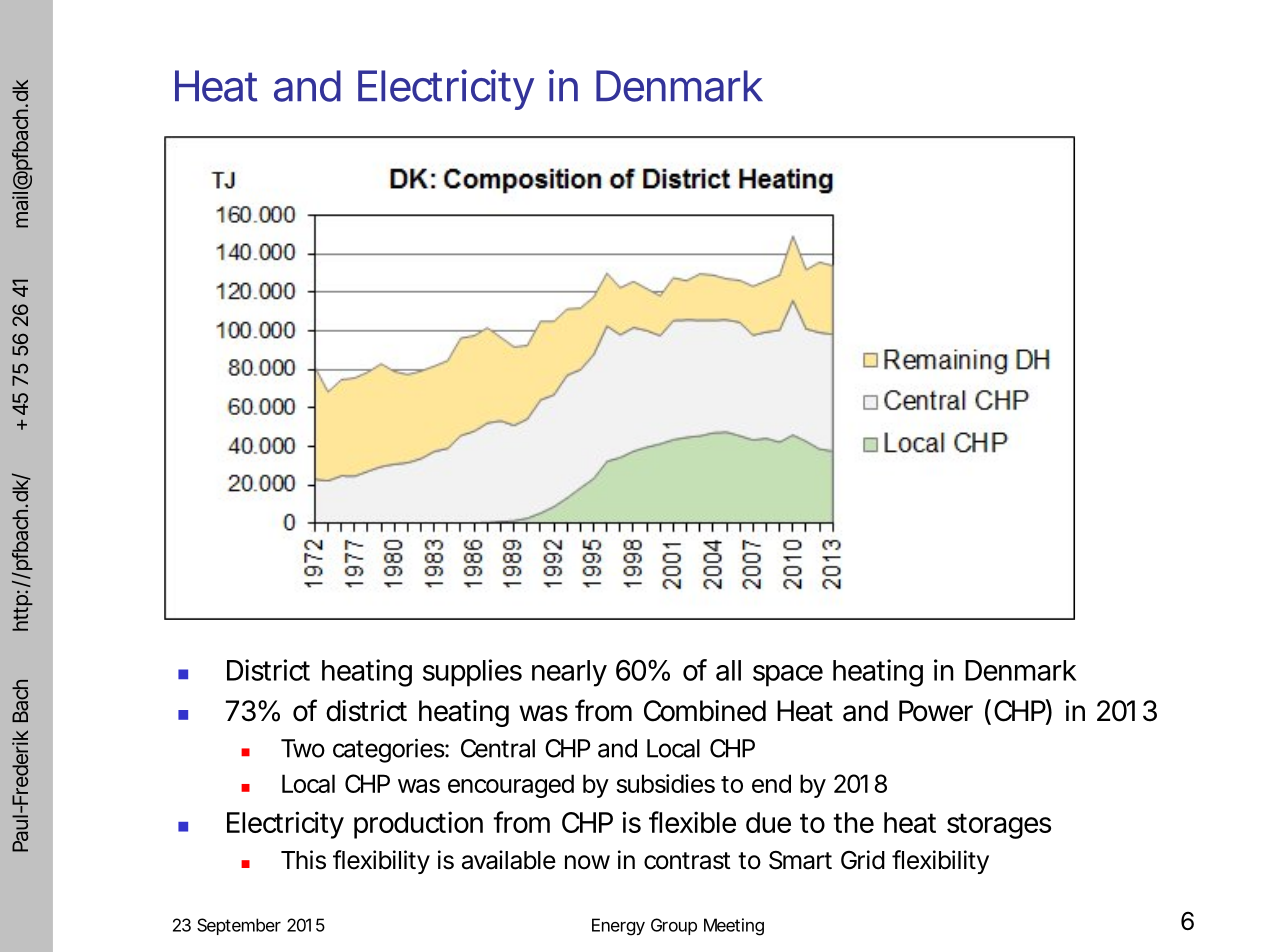  I want to click on end, so click(771, 783).
